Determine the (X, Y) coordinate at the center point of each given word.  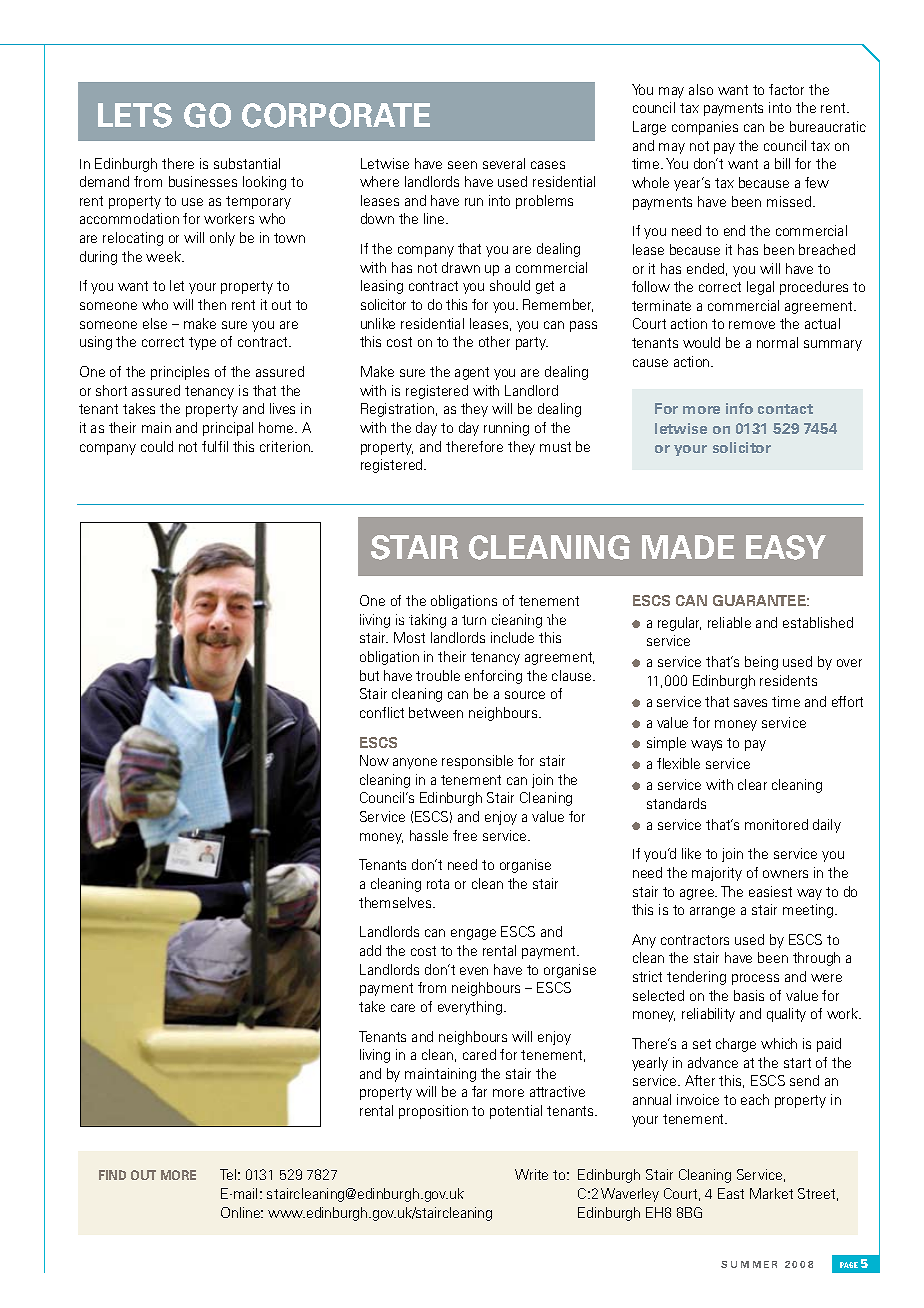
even (474, 971)
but (369, 675)
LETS (135, 115)
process (755, 979)
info (739, 408)
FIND (112, 1175)
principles (180, 373)
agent (472, 373)
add (370, 950)
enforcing (493, 677)
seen (462, 165)
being (761, 663)
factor (786, 89)
